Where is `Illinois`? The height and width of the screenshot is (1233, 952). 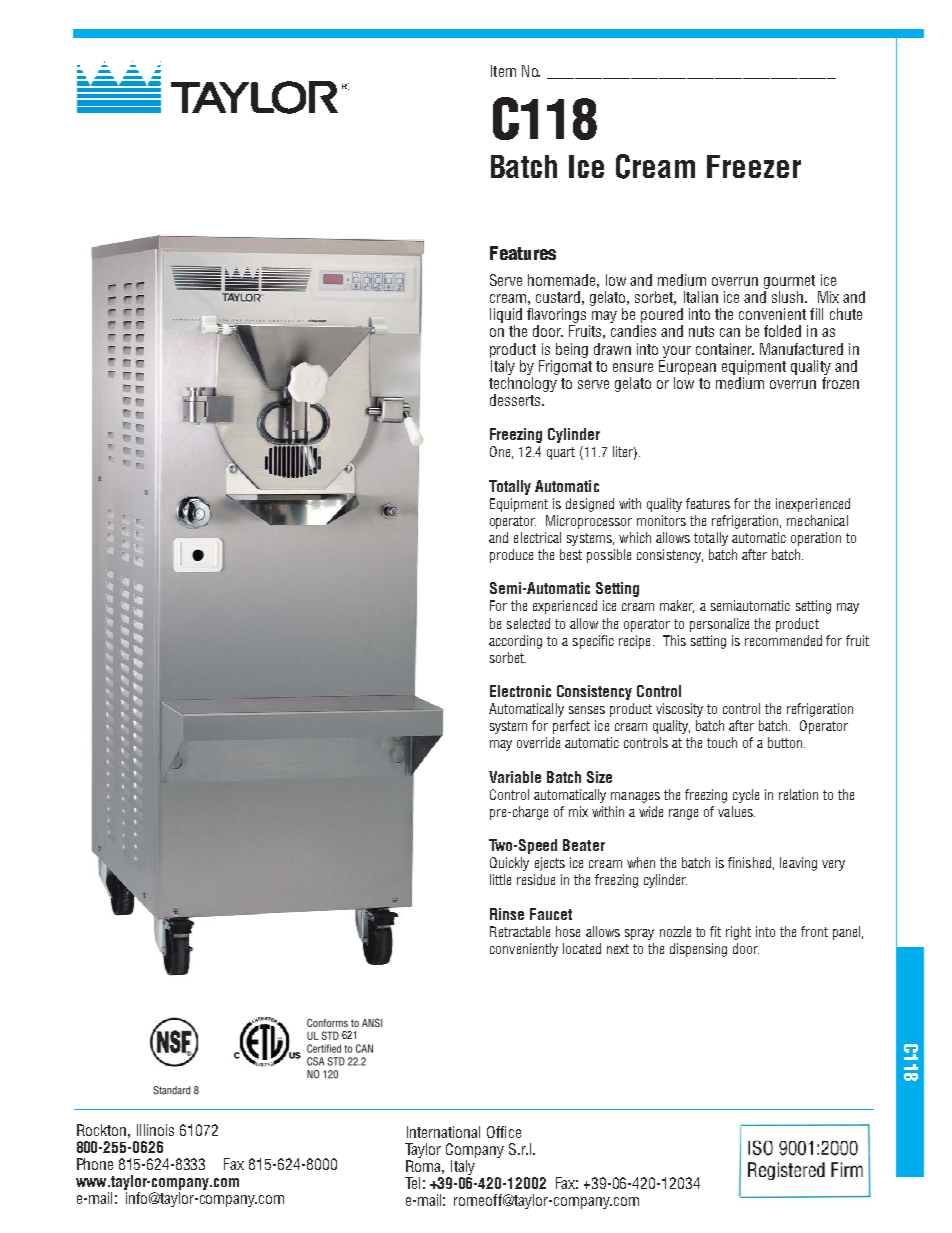 Illinois is located at coordinates (155, 1130).
